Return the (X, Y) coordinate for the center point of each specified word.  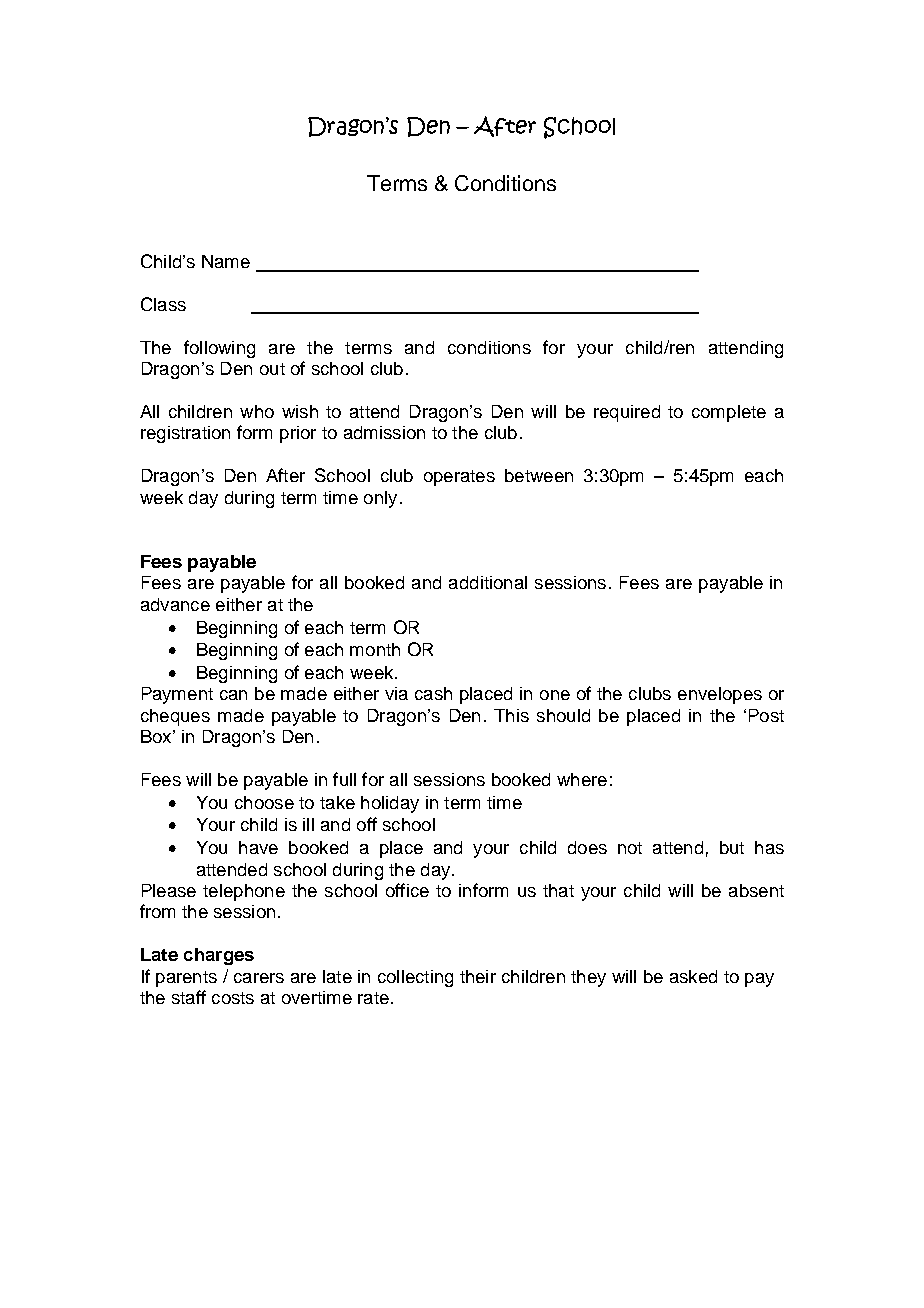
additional (488, 582)
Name (226, 261)
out (272, 369)
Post (766, 715)
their (478, 976)
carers (259, 978)
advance (175, 604)
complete (729, 413)
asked (693, 976)
